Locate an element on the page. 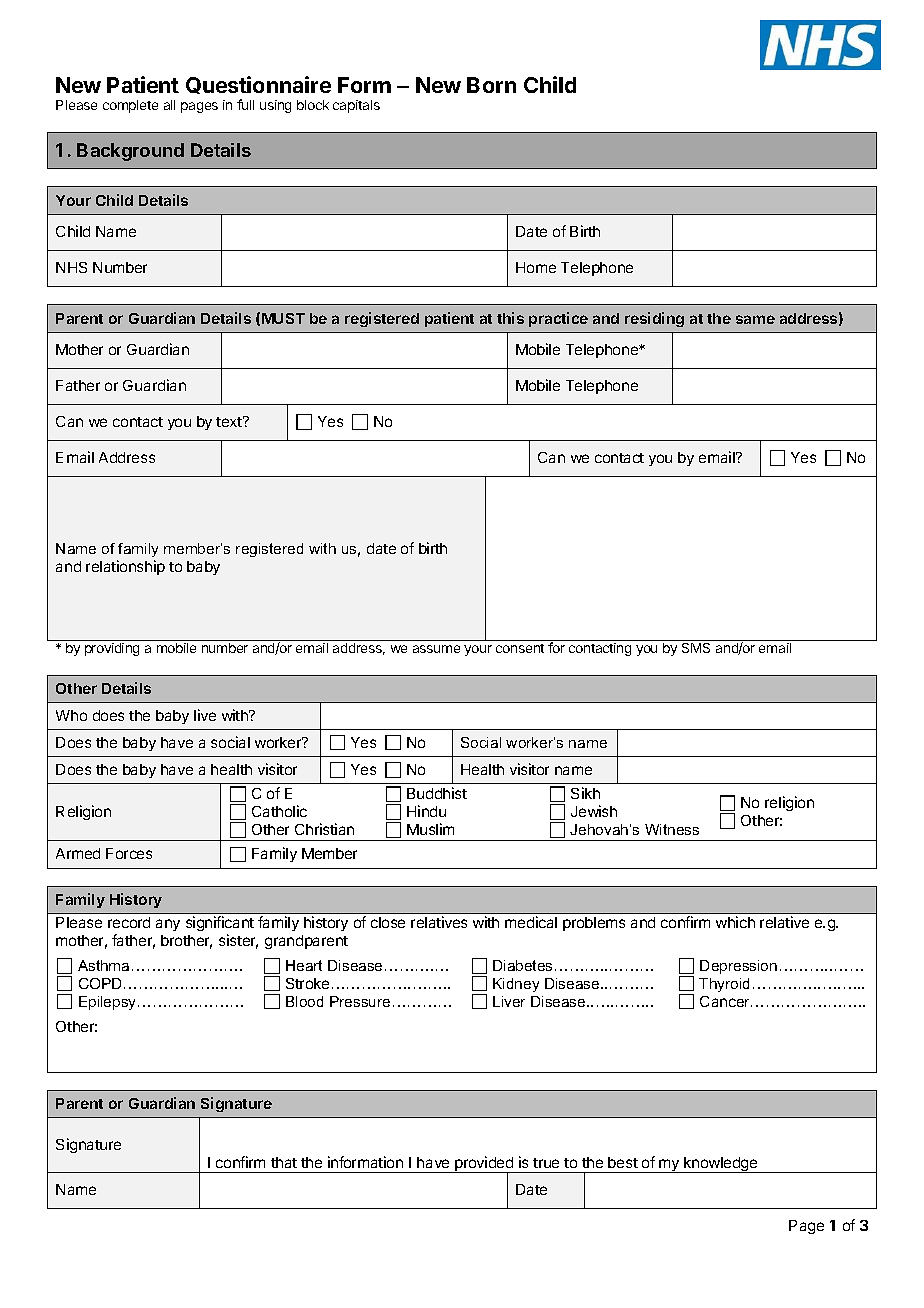  relationship is located at coordinates (125, 567).
